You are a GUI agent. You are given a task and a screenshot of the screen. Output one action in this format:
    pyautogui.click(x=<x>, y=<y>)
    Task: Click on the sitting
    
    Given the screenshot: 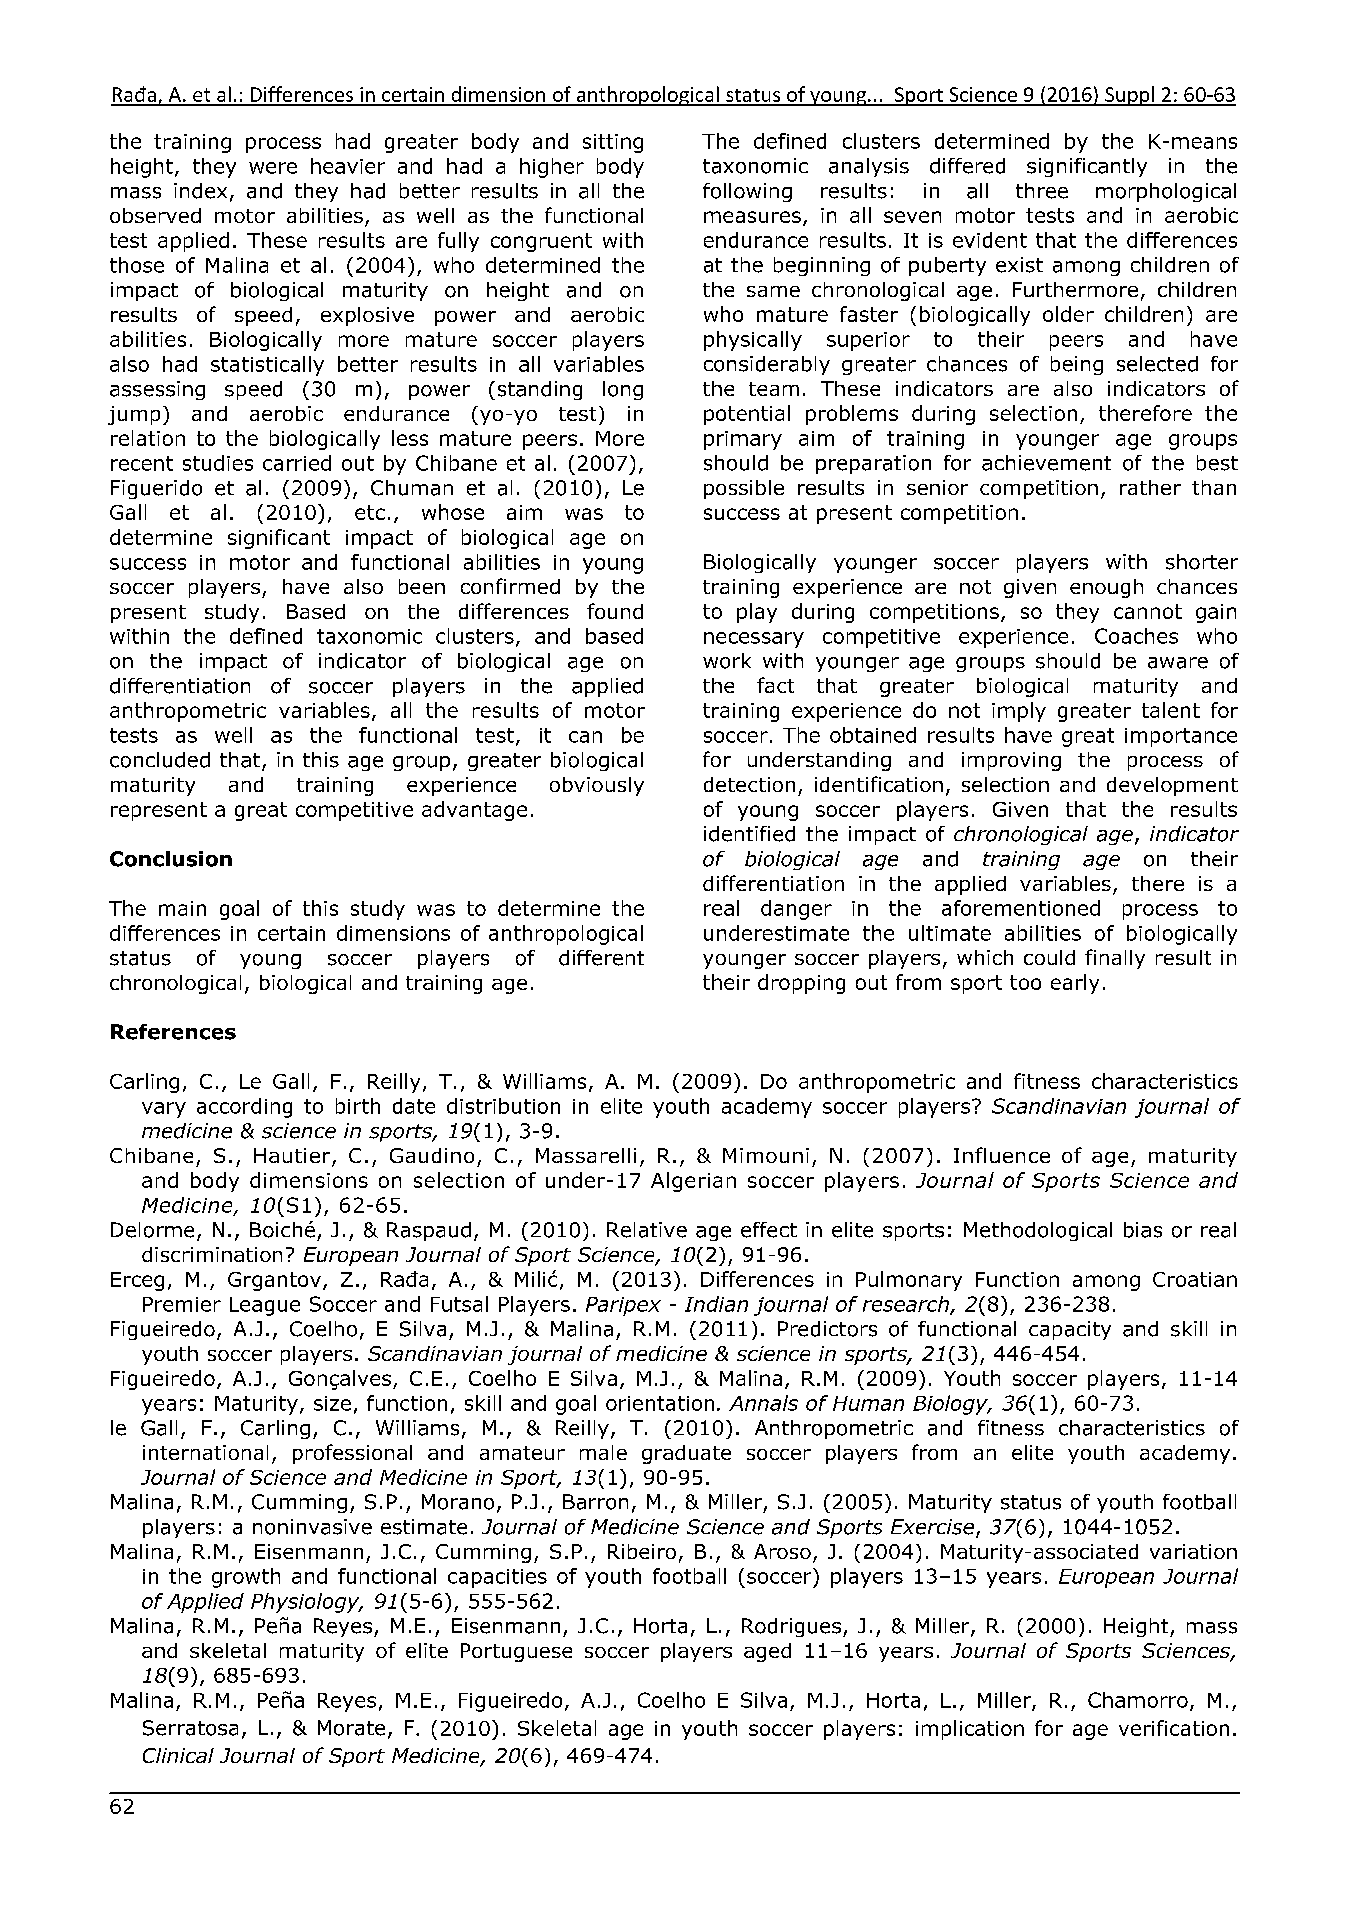 What is the action you would take?
    pyautogui.click(x=613, y=143)
